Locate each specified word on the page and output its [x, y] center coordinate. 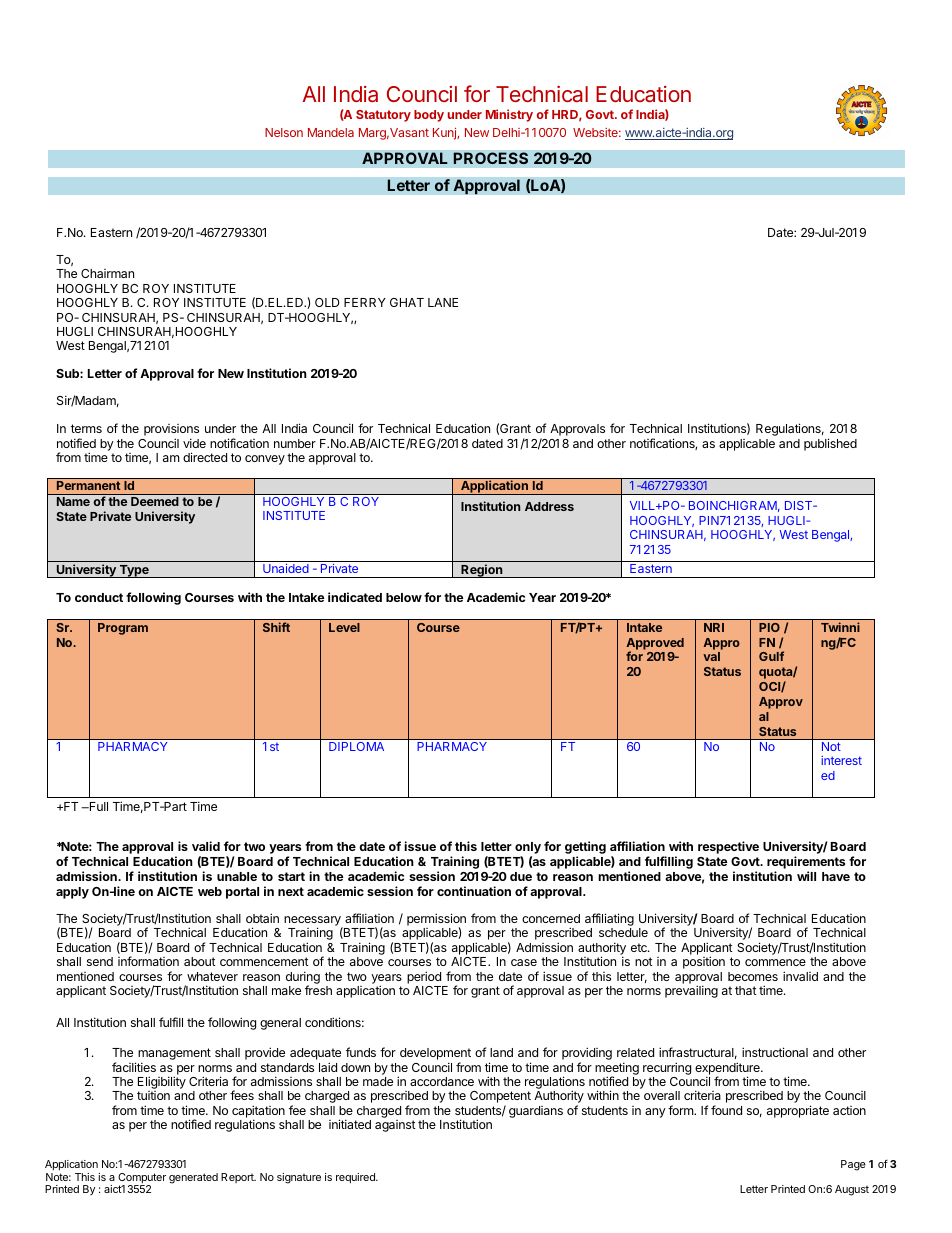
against [395, 1126]
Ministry [509, 115]
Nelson [284, 132]
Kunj [445, 133]
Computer [142, 1179]
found [726, 1110]
